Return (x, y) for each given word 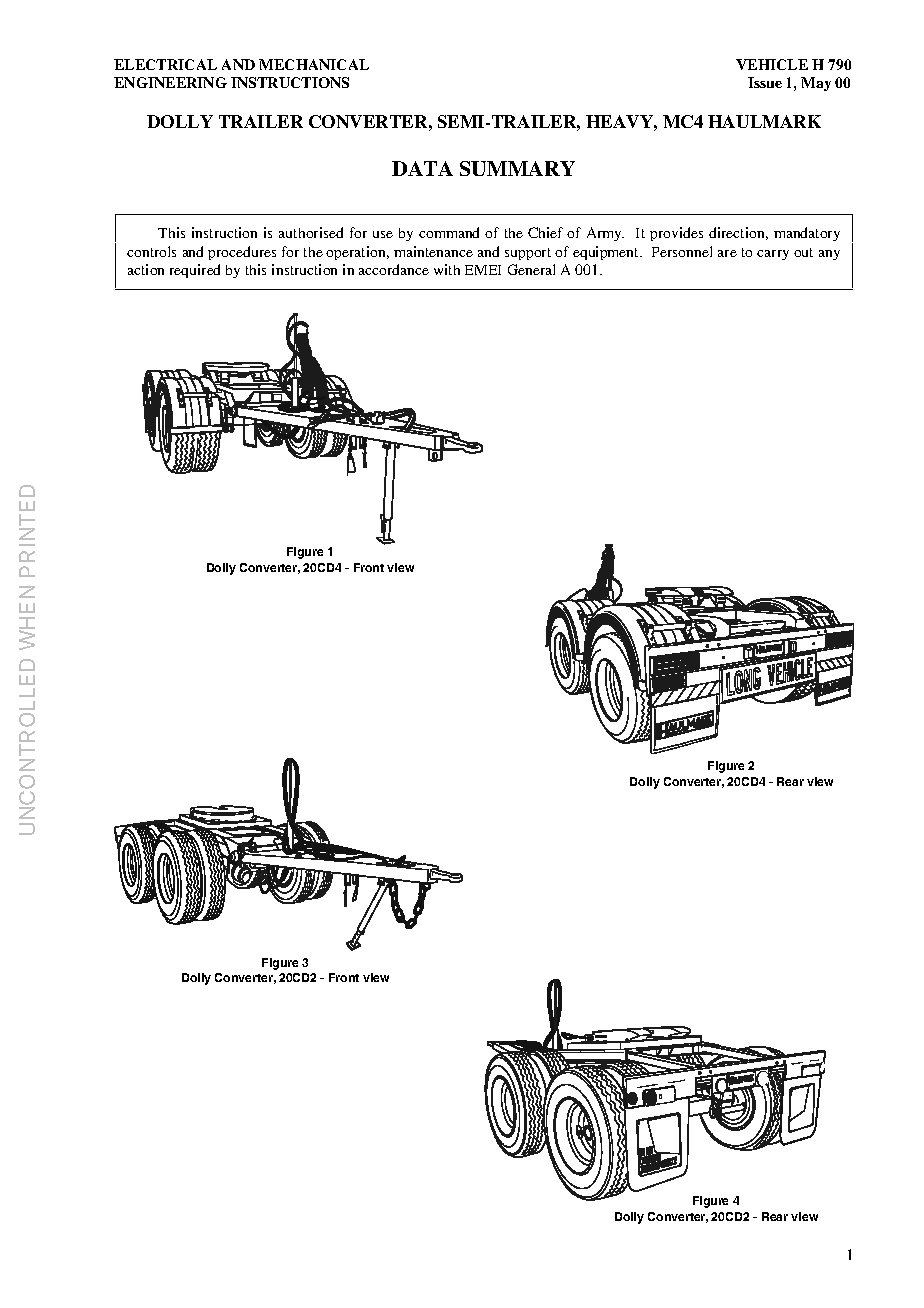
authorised (311, 232)
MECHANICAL (314, 64)
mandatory (807, 234)
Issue (765, 82)
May (816, 84)
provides (676, 234)
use (383, 234)
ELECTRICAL (165, 64)
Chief (545, 232)
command (449, 232)
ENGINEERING (170, 82)
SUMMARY (517, 168)
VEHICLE (772, 64)
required (195, 271)
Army (605, 234)
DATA (422, 168)
